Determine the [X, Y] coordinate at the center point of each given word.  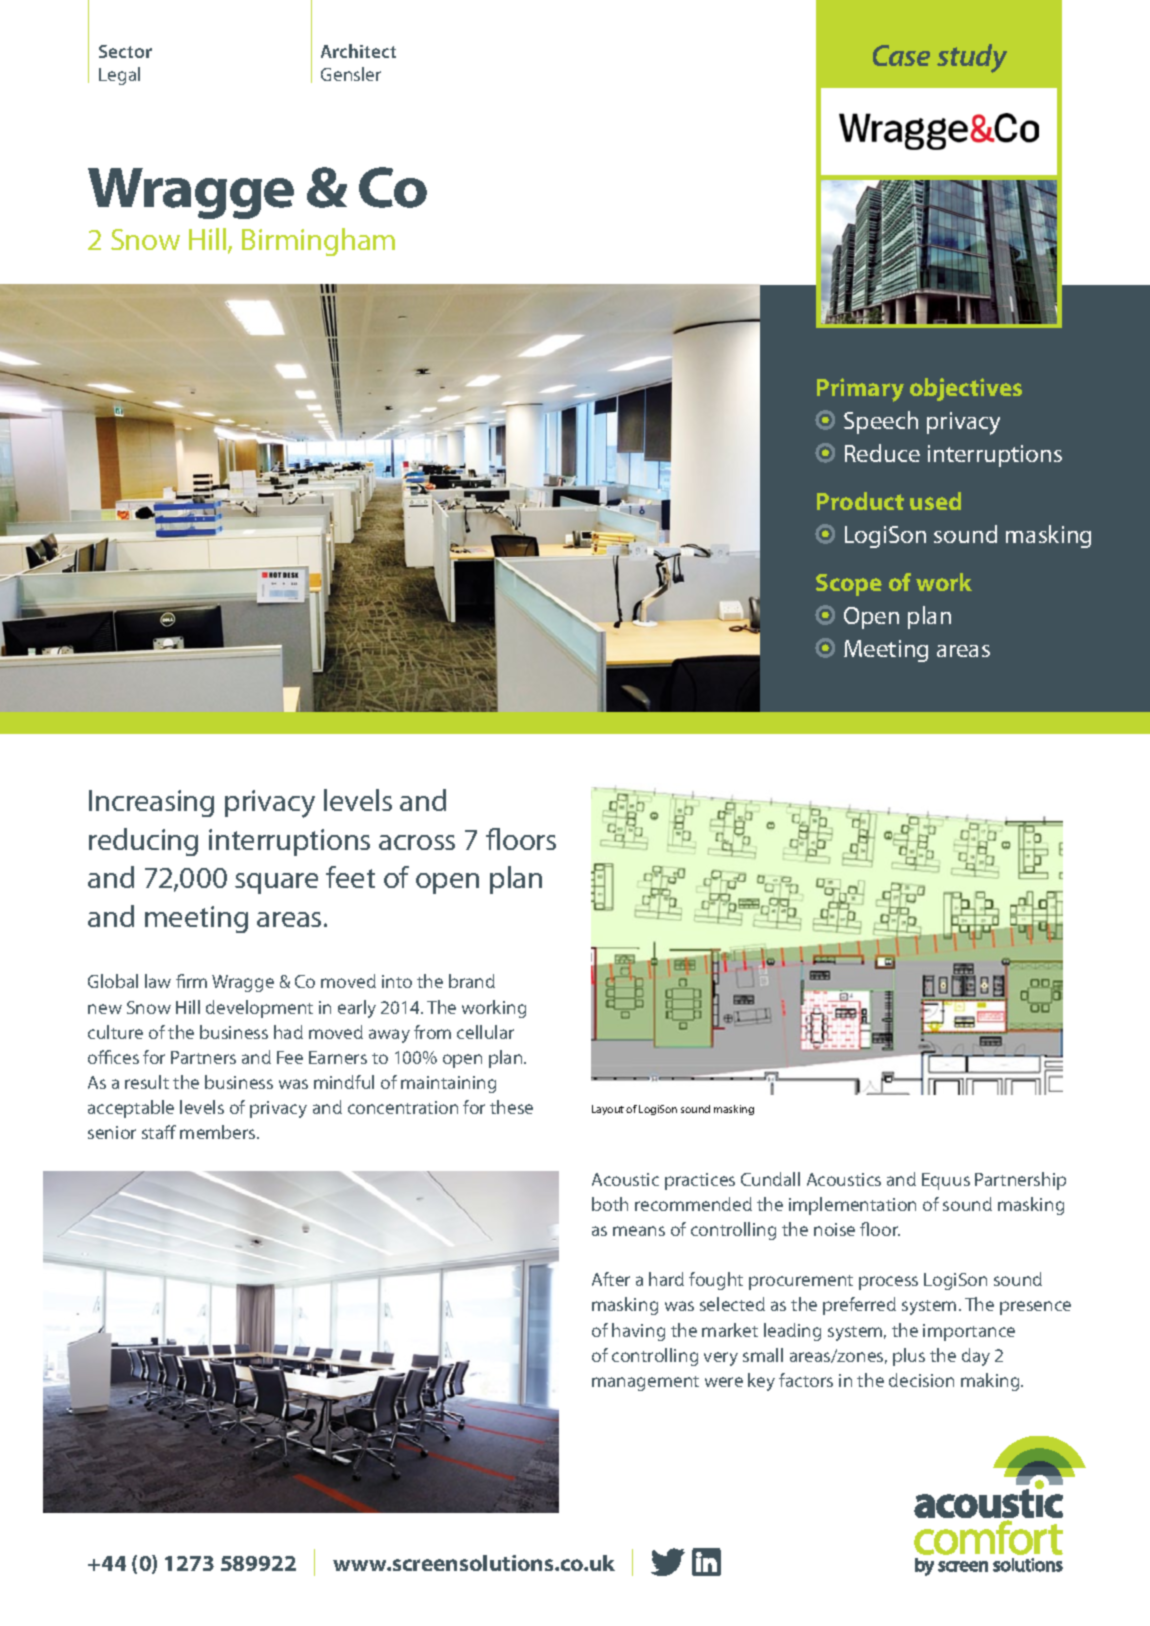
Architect [358, 51]
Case [901, 55]
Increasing [151, 803]
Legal [119, 76]
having [638, 1332]
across [417, 842]
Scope [849, 585]
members [219, 1132]
